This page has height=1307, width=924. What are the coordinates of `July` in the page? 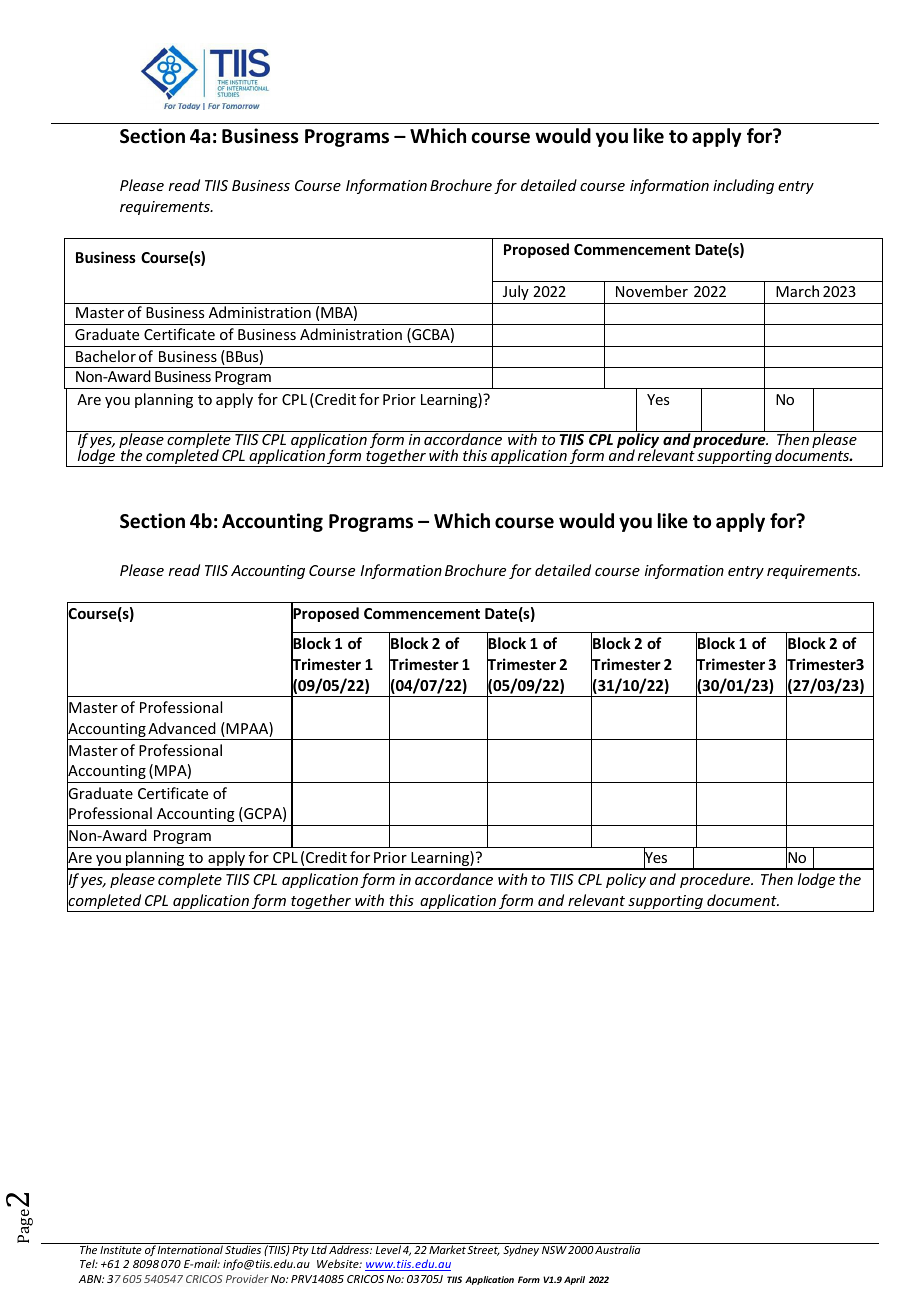 It's located at (516, 292).
